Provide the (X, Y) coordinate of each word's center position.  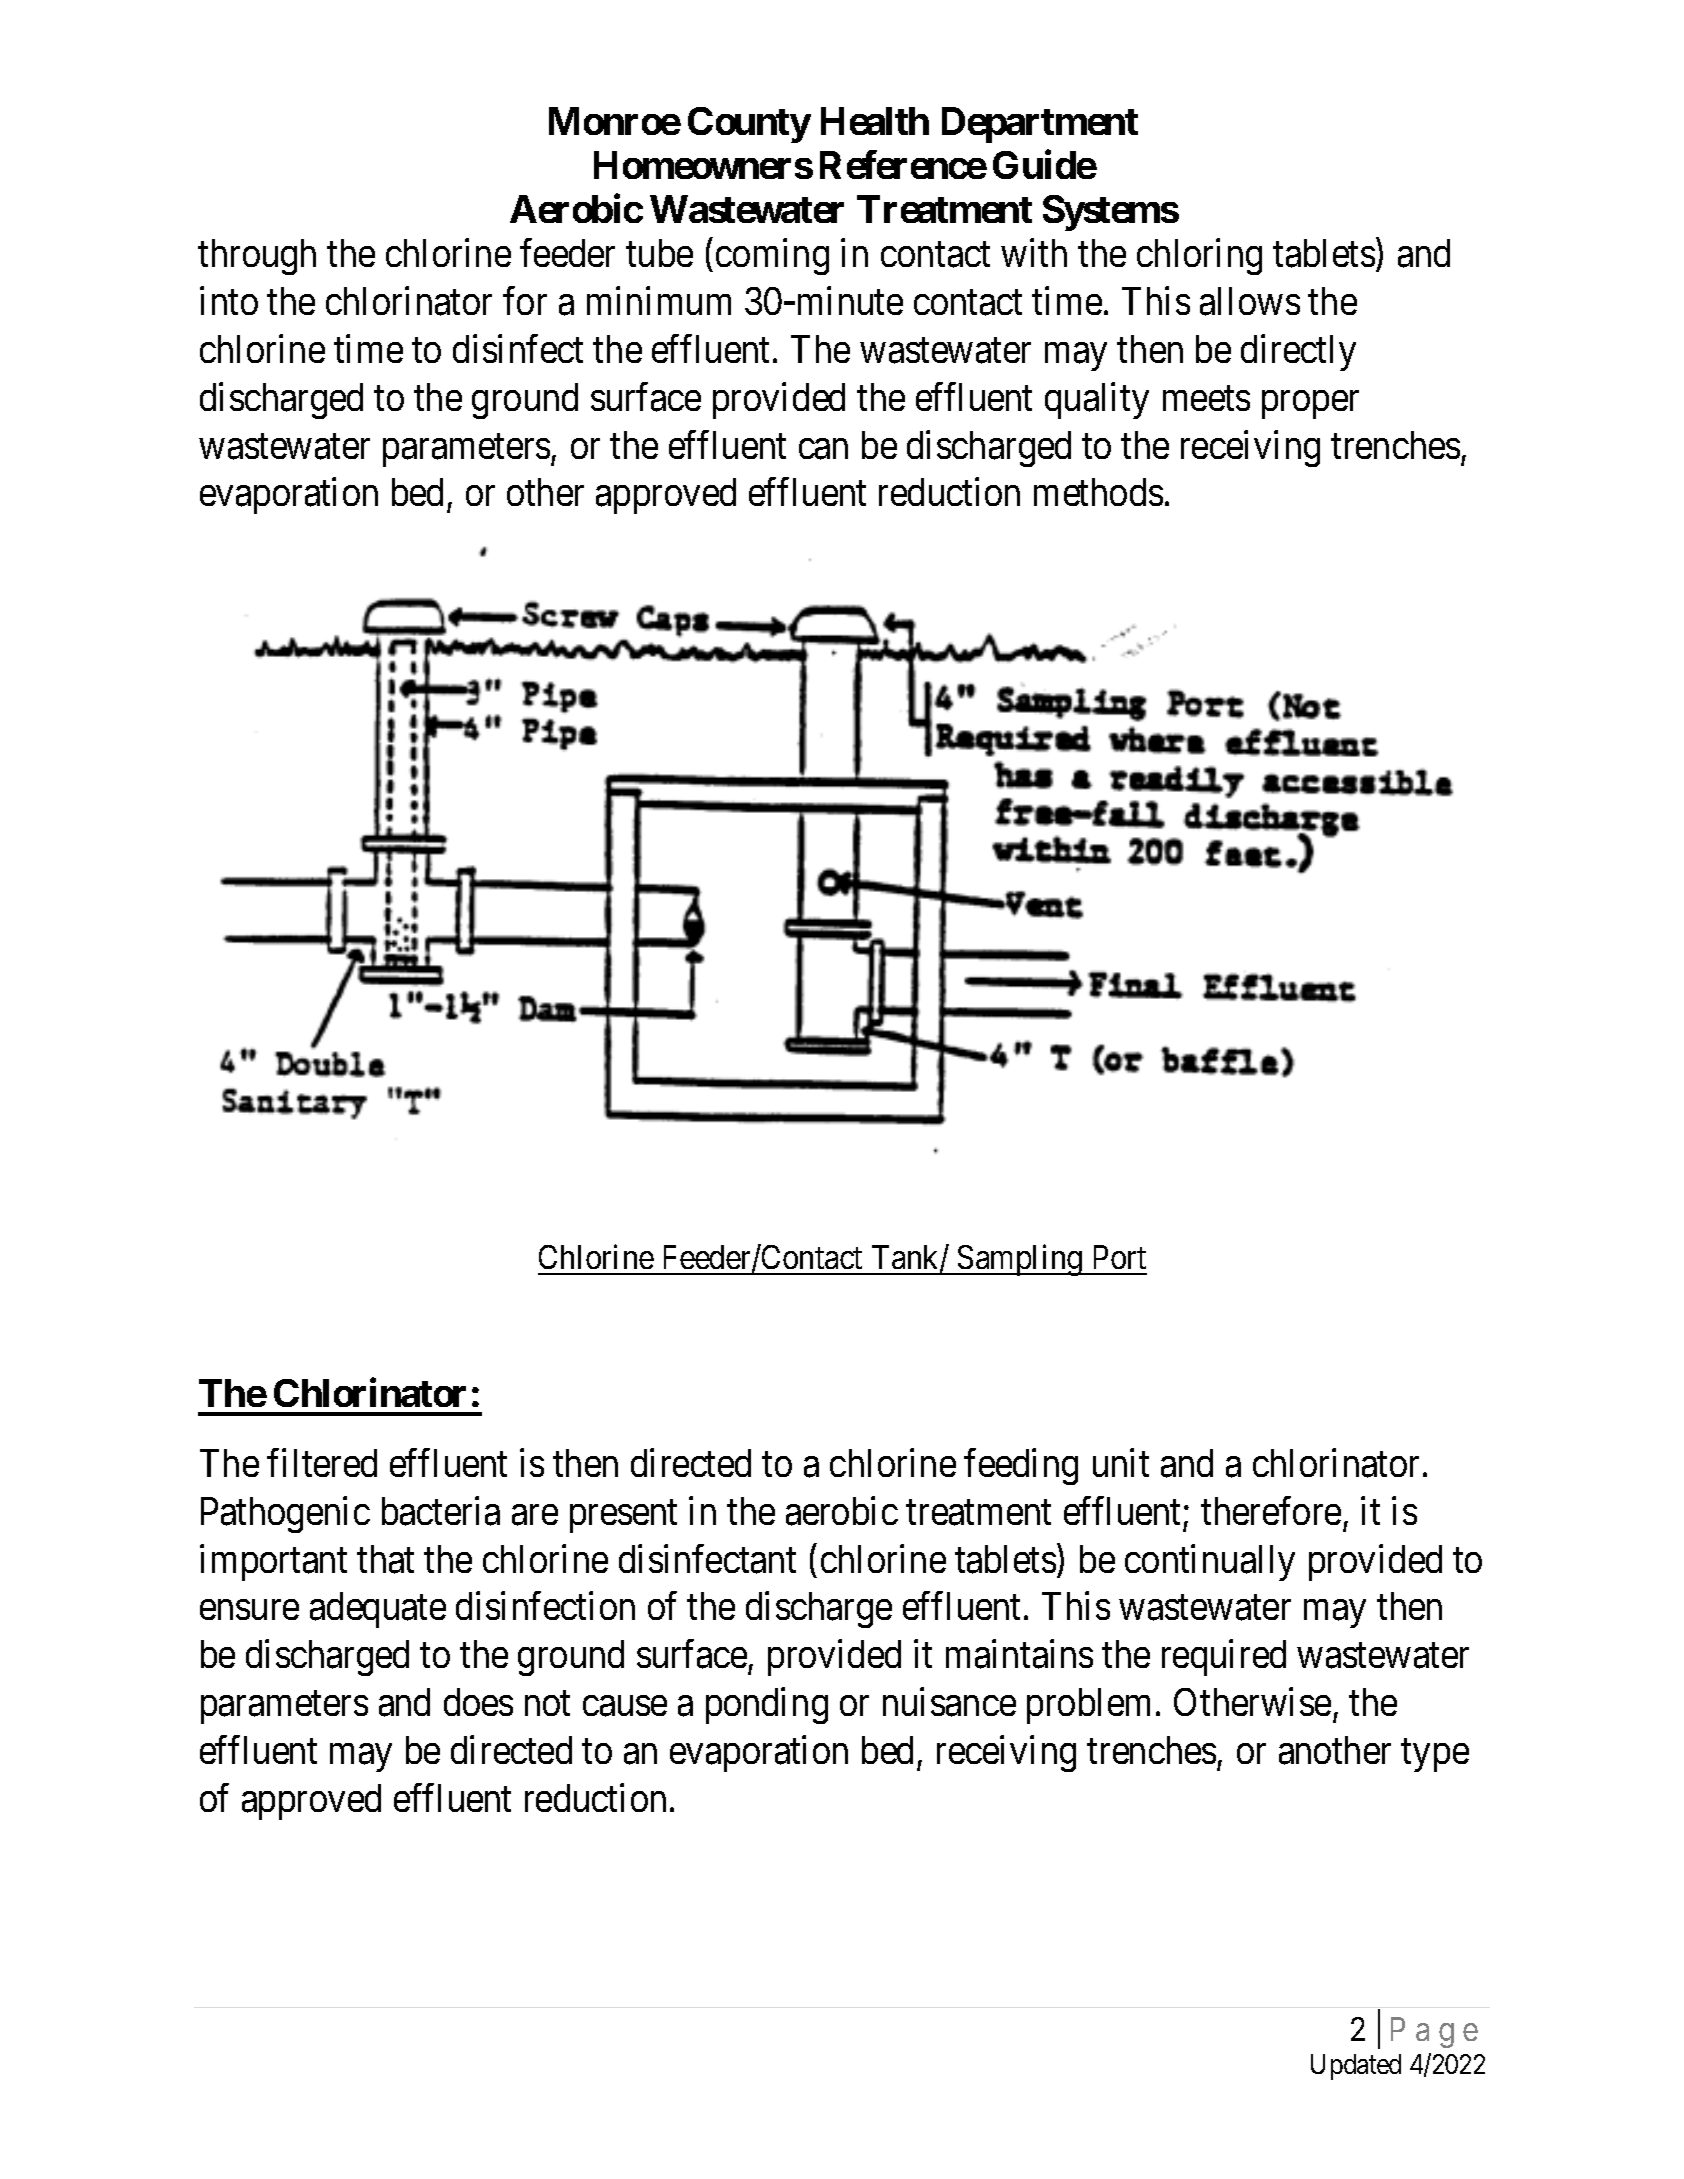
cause (625, 1706)
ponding (767, 1706)
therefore (1271, 1511)
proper (1310, 405)
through (257, 257)
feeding (1021, 1467)
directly (1298, 353)
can (823, 449)
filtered (322, 1463)
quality (1097, 401)
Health (875, 121)
